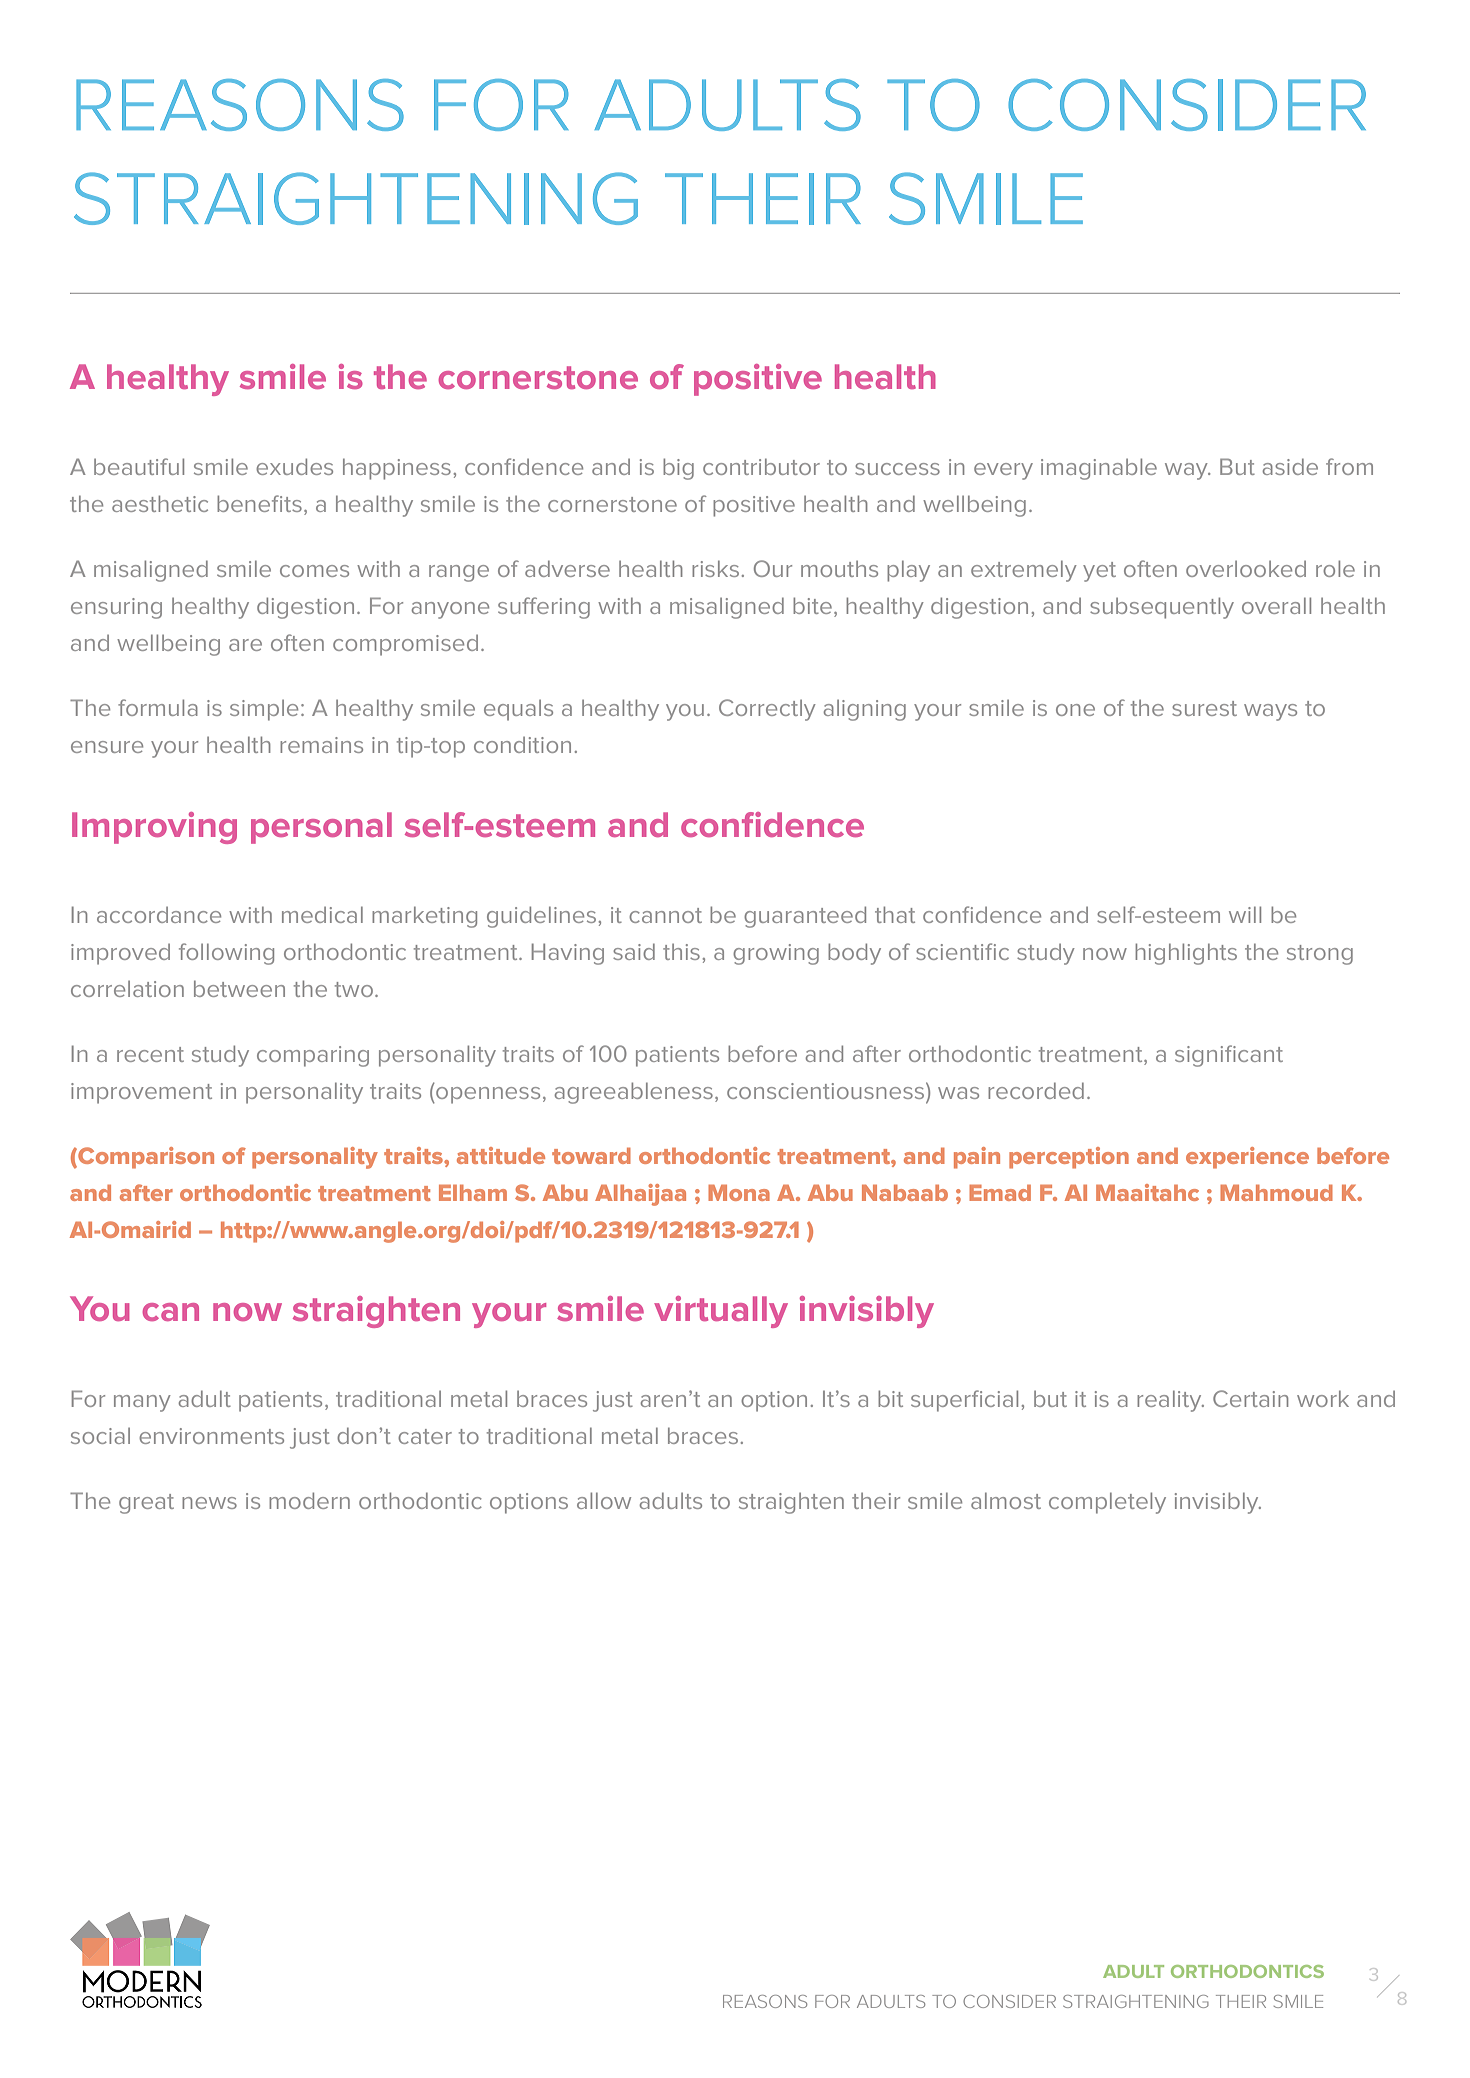 This image has height=2078, width=1470. Describe the element at coordinates (604, 1500) in the image. I see `allow` at that location.
